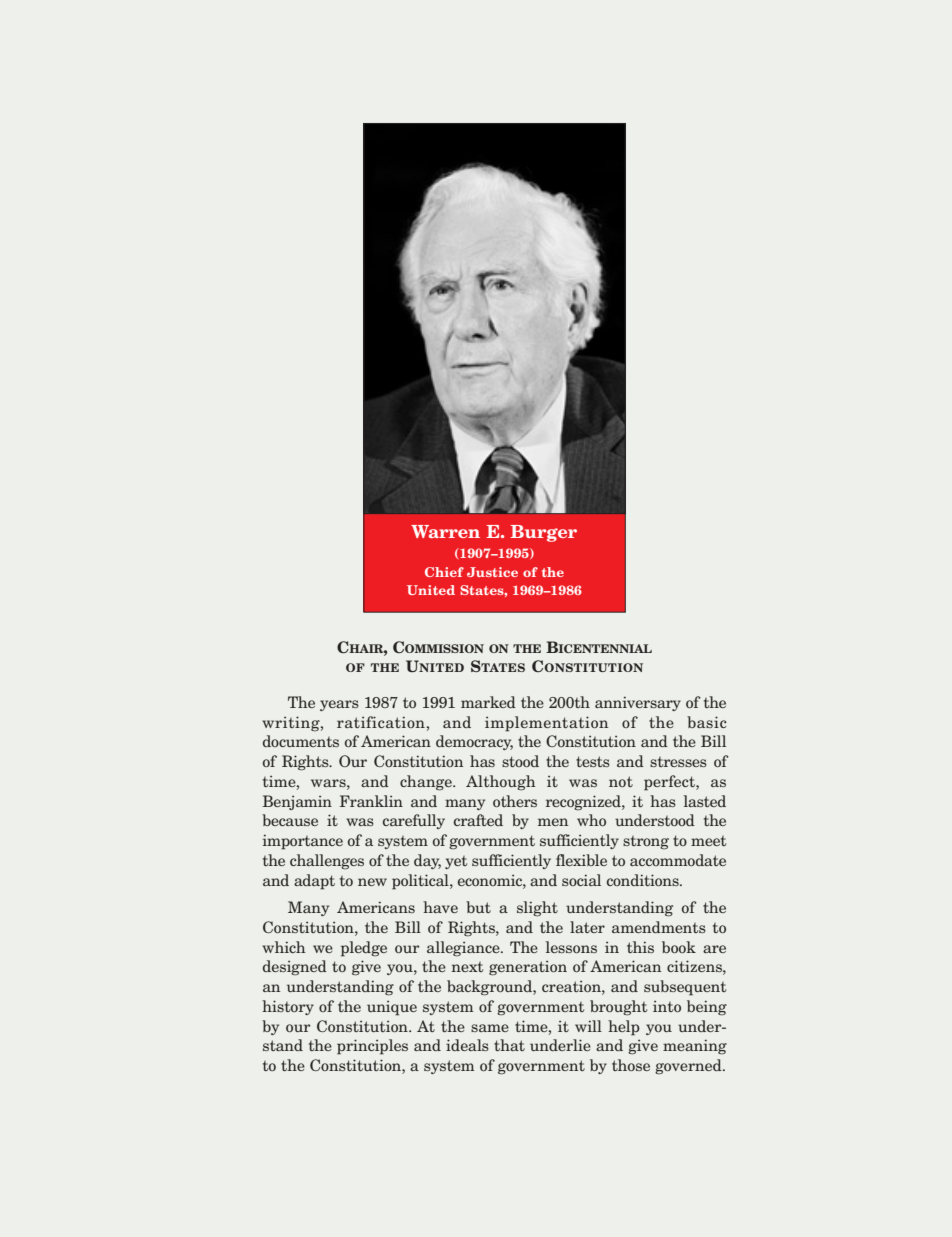  Describe the element at coordinates (515, 801) in the screenshot. I see `others` at that location.
